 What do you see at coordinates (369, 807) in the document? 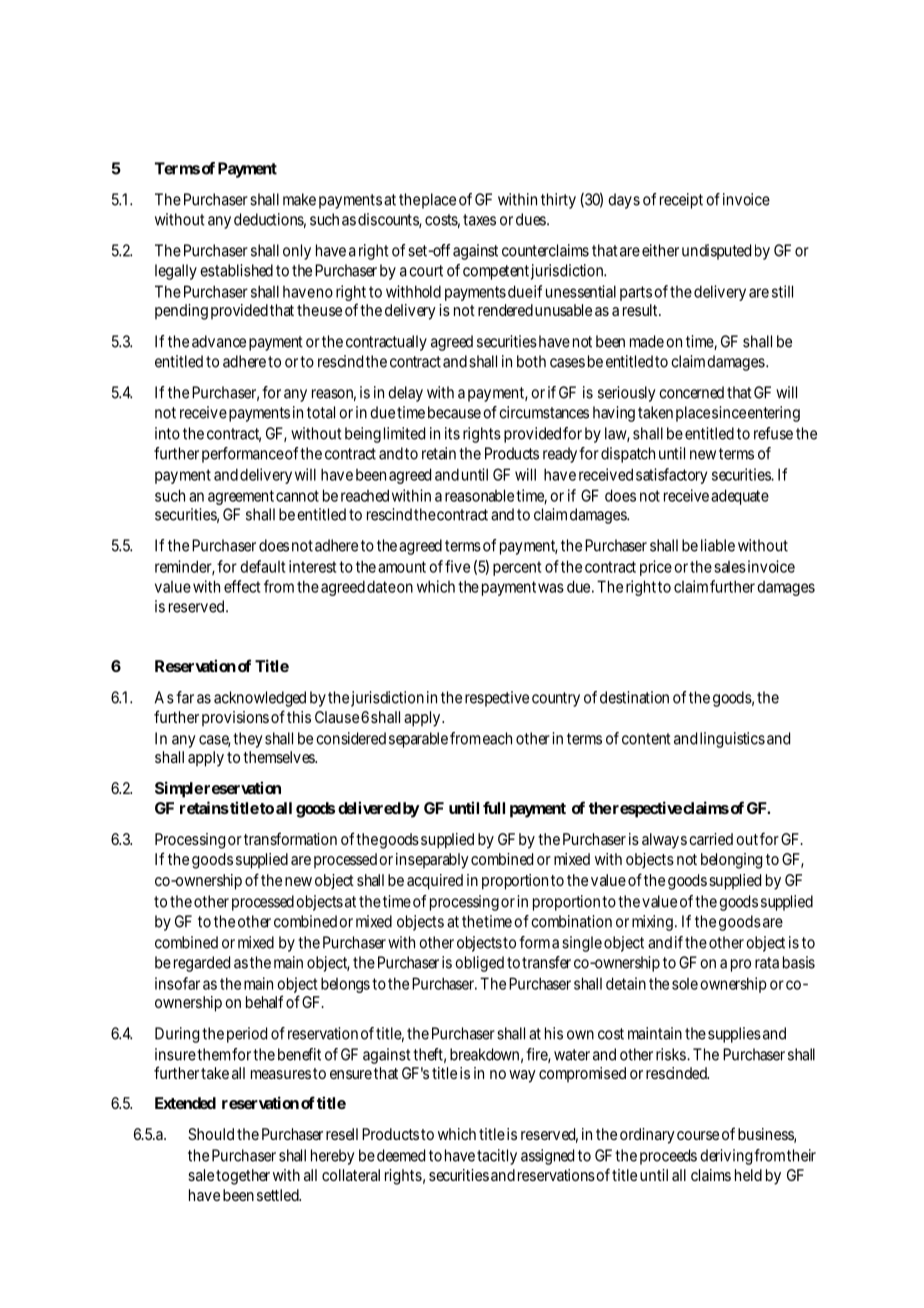
I see `delivered` at bounding box center [369, 807].
